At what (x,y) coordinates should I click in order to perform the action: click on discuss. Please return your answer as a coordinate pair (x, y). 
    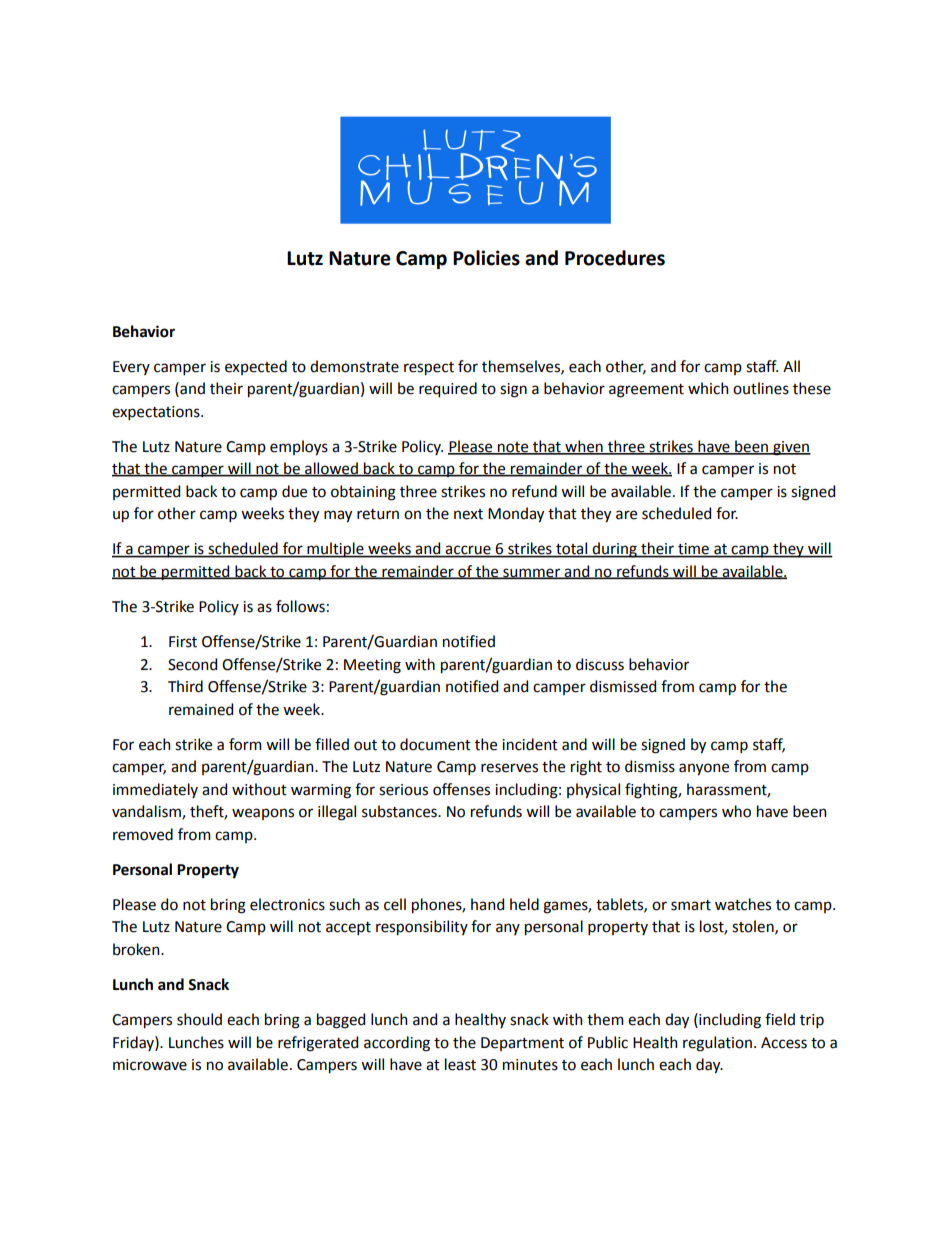
    Looking at the image, I should click on (600, 664).
